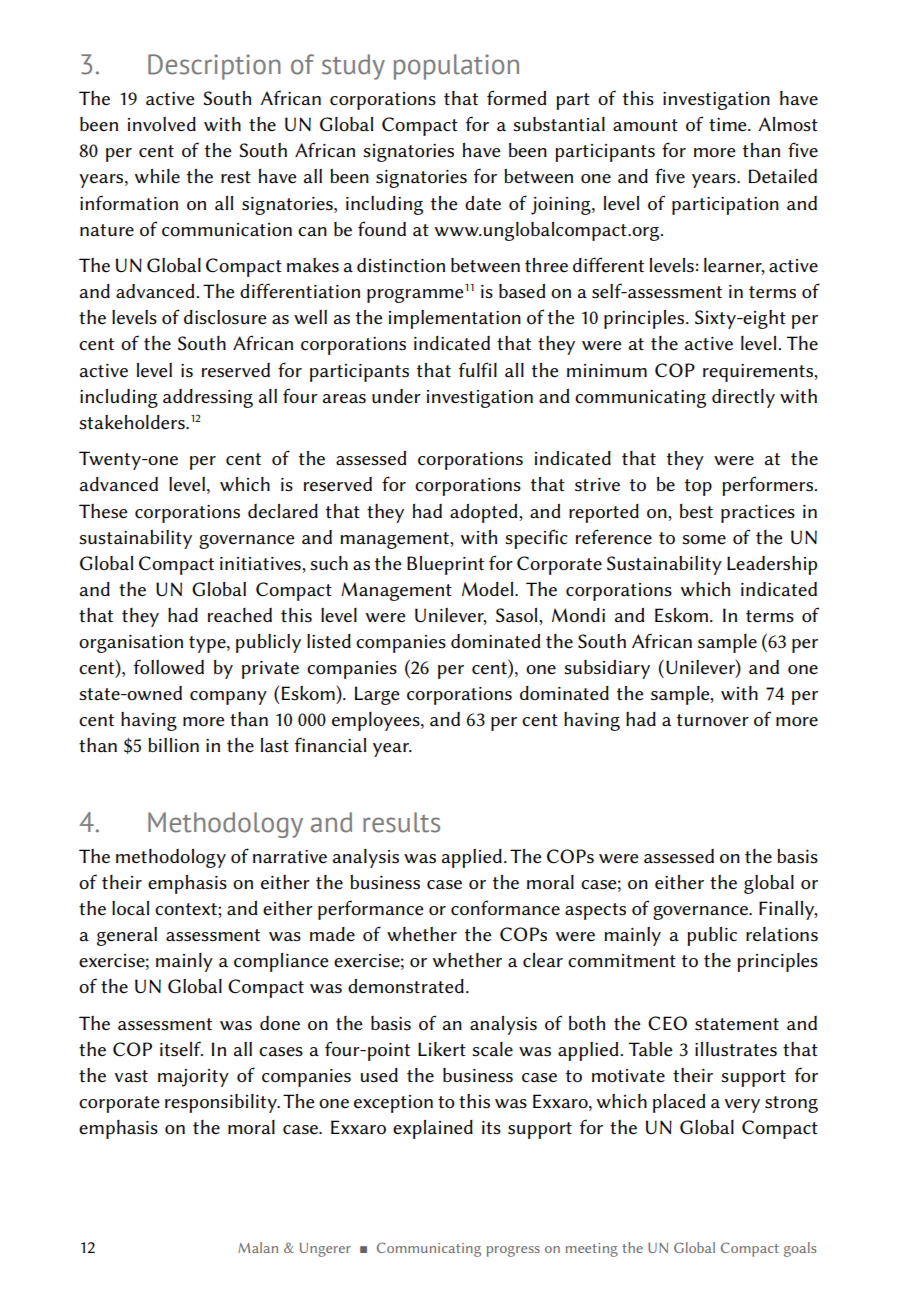  What do you see at coordinates (258, 1247) in the screenshot?
I see `Malan` at bounding box center [258, 1247].
